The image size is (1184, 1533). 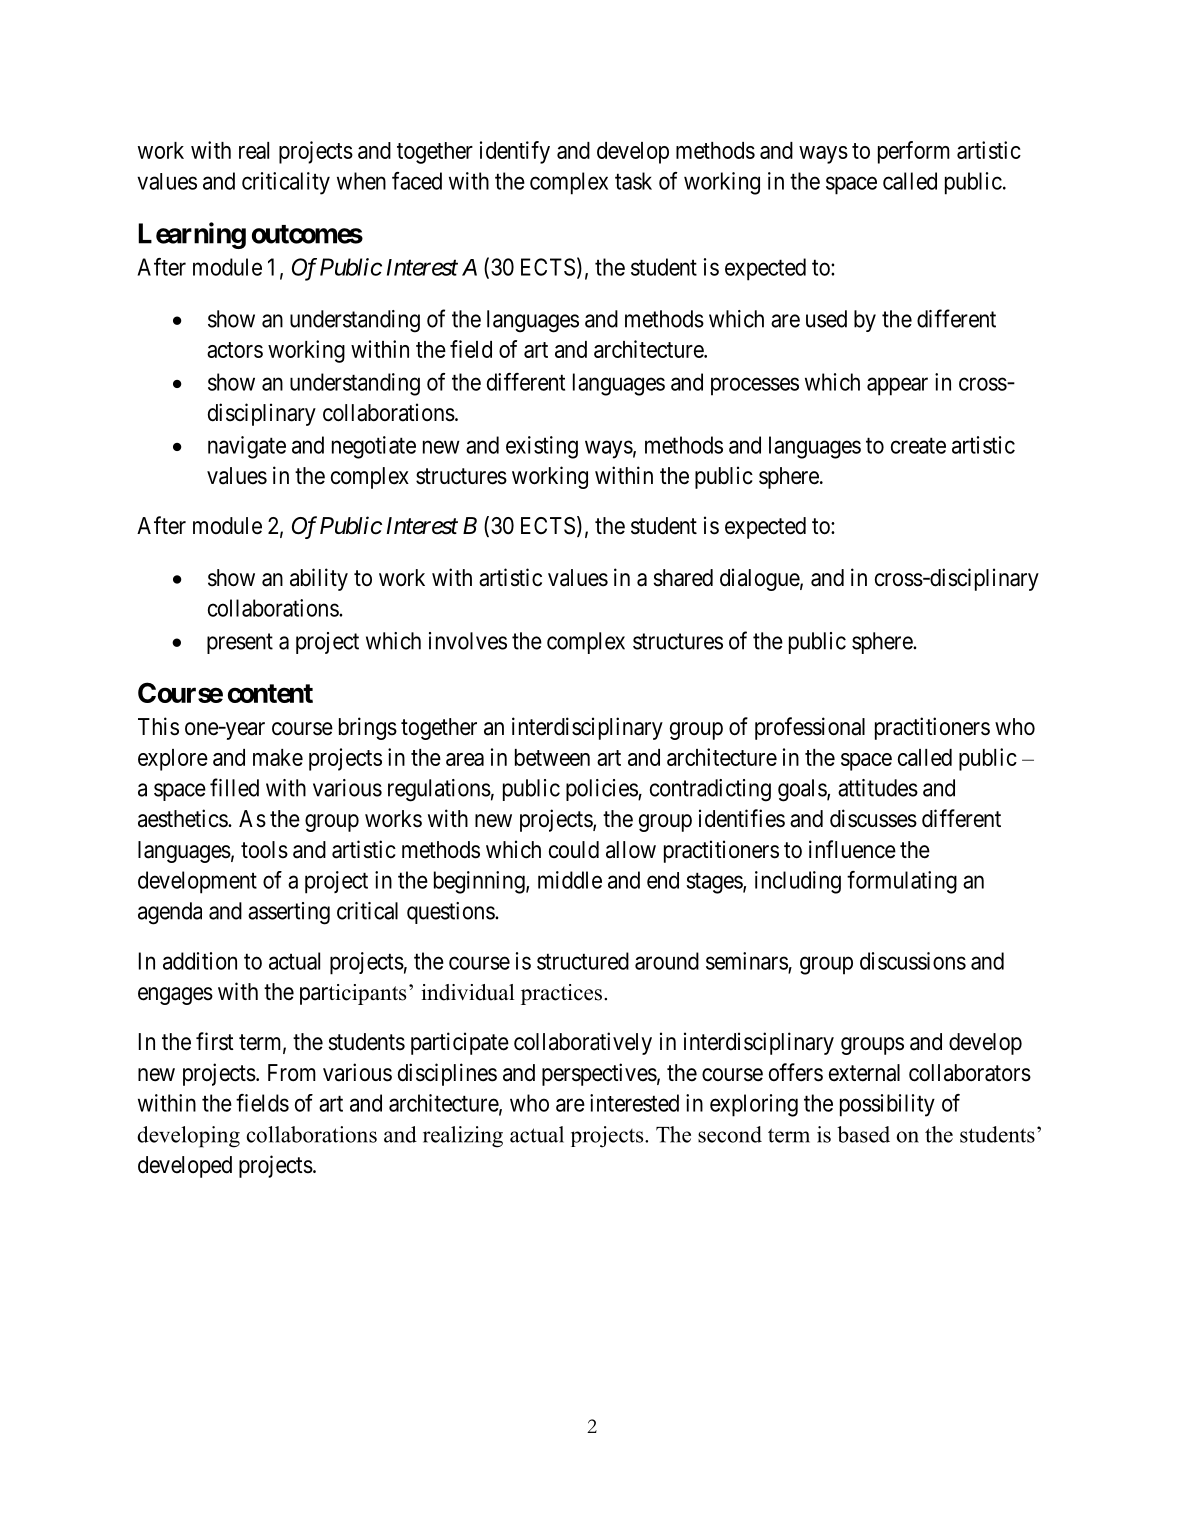 What do you see at coordinates (468, 641) in the document?
I see `involves` at bounding box center [468, 641].
